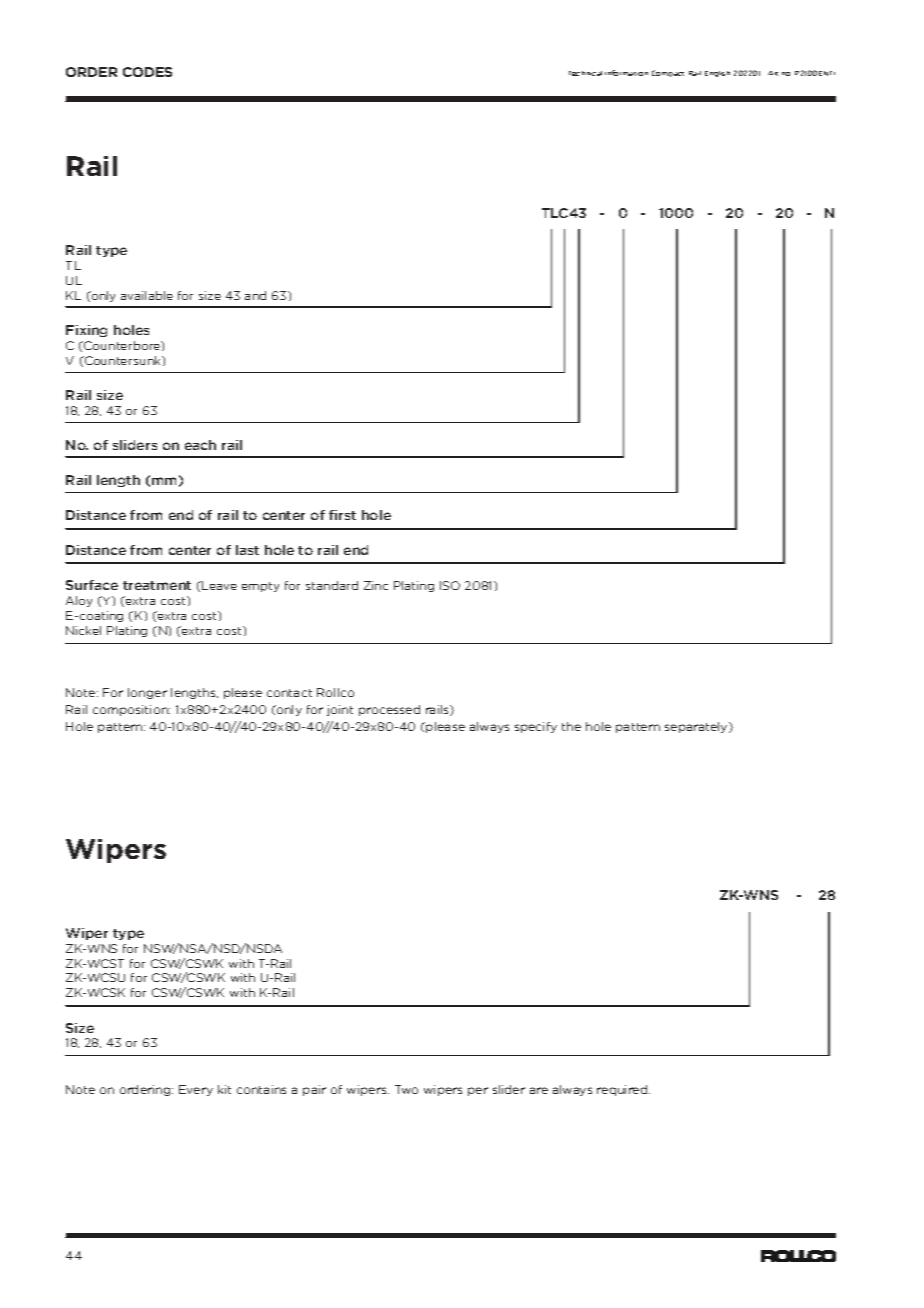 The image size is (924, 1308). Describe the element at coordinates (626, 73) in the screenshot. I see `Information` at that location.
